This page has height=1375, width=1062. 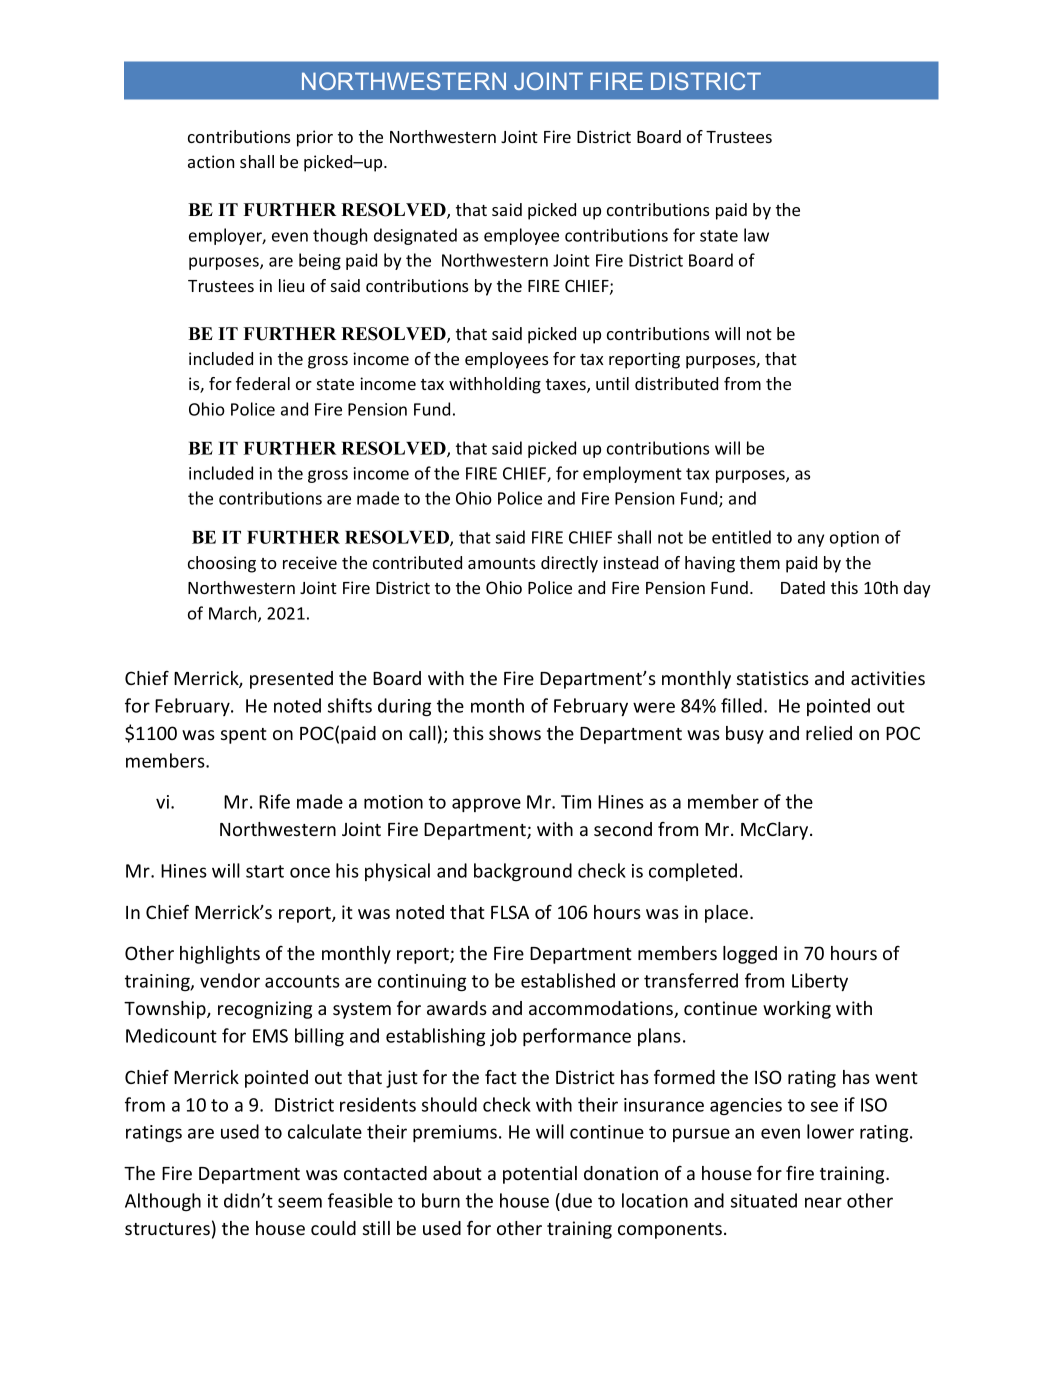 What do you see at coordinates (415, 236) in the page?
I see `designated` at bounding box center [415, 236].
